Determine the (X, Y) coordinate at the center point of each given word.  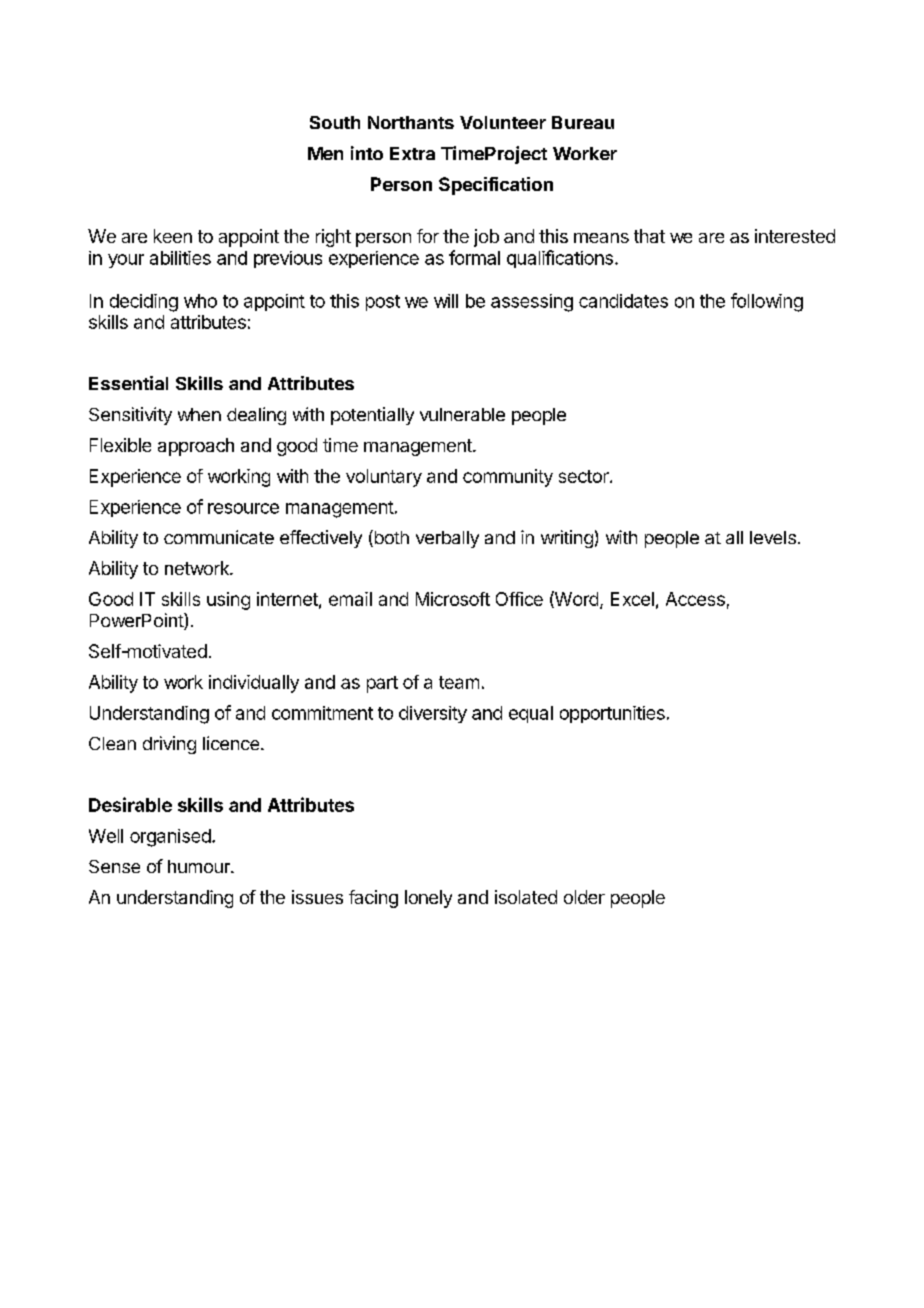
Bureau (583, 122)
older (584, 897)
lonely (428, 899)
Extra (412, 153)
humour (200, 866)
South (335, 122)
